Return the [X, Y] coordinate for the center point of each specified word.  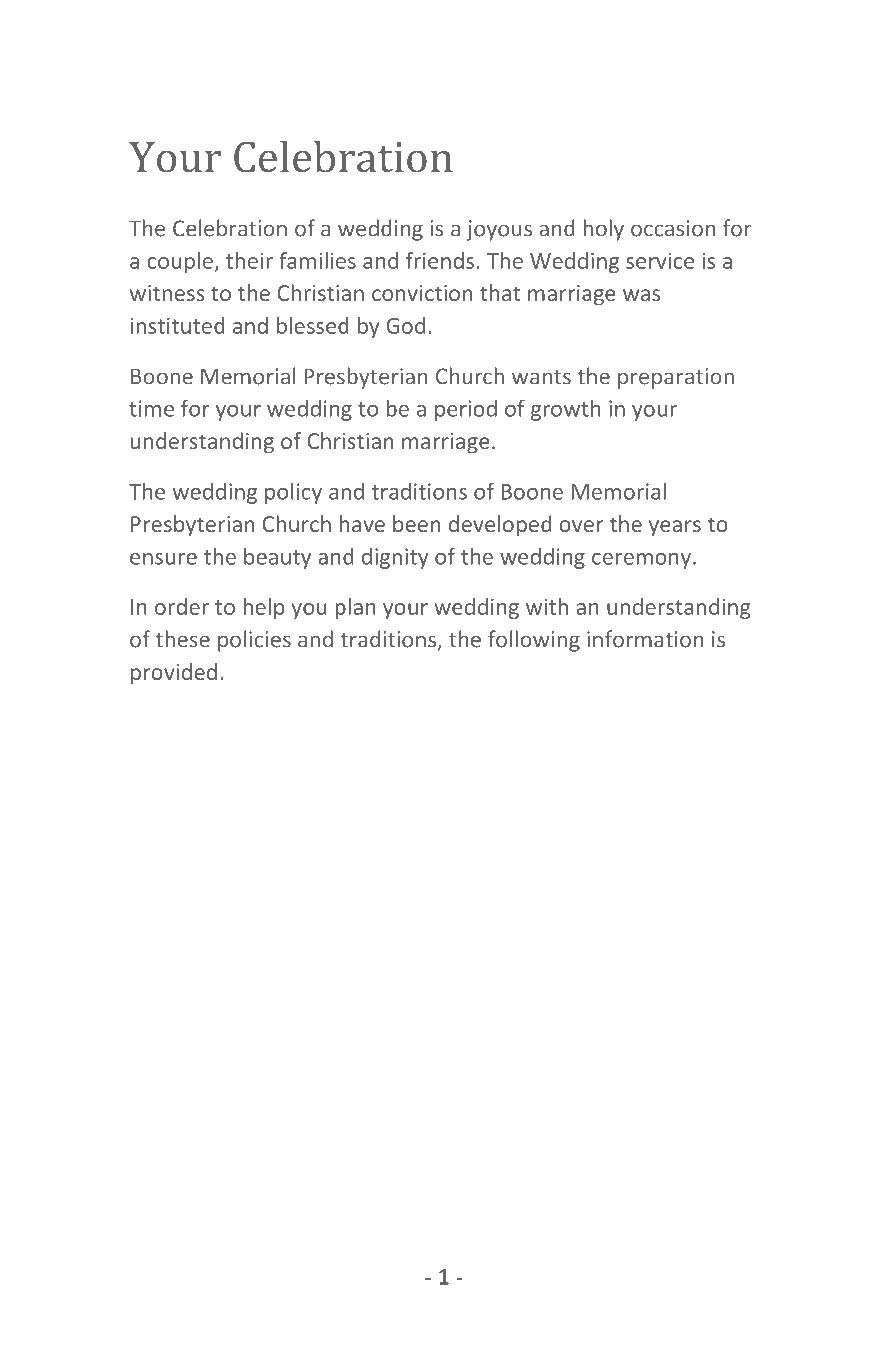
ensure [163, 559]
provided [174, 674]
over [581, 526]
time [151, 408]
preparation [676, 378]
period [466, 410]
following [534, 641]
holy [603, 230]
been [417, 523]
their [249, 260]
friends [440, 260]
